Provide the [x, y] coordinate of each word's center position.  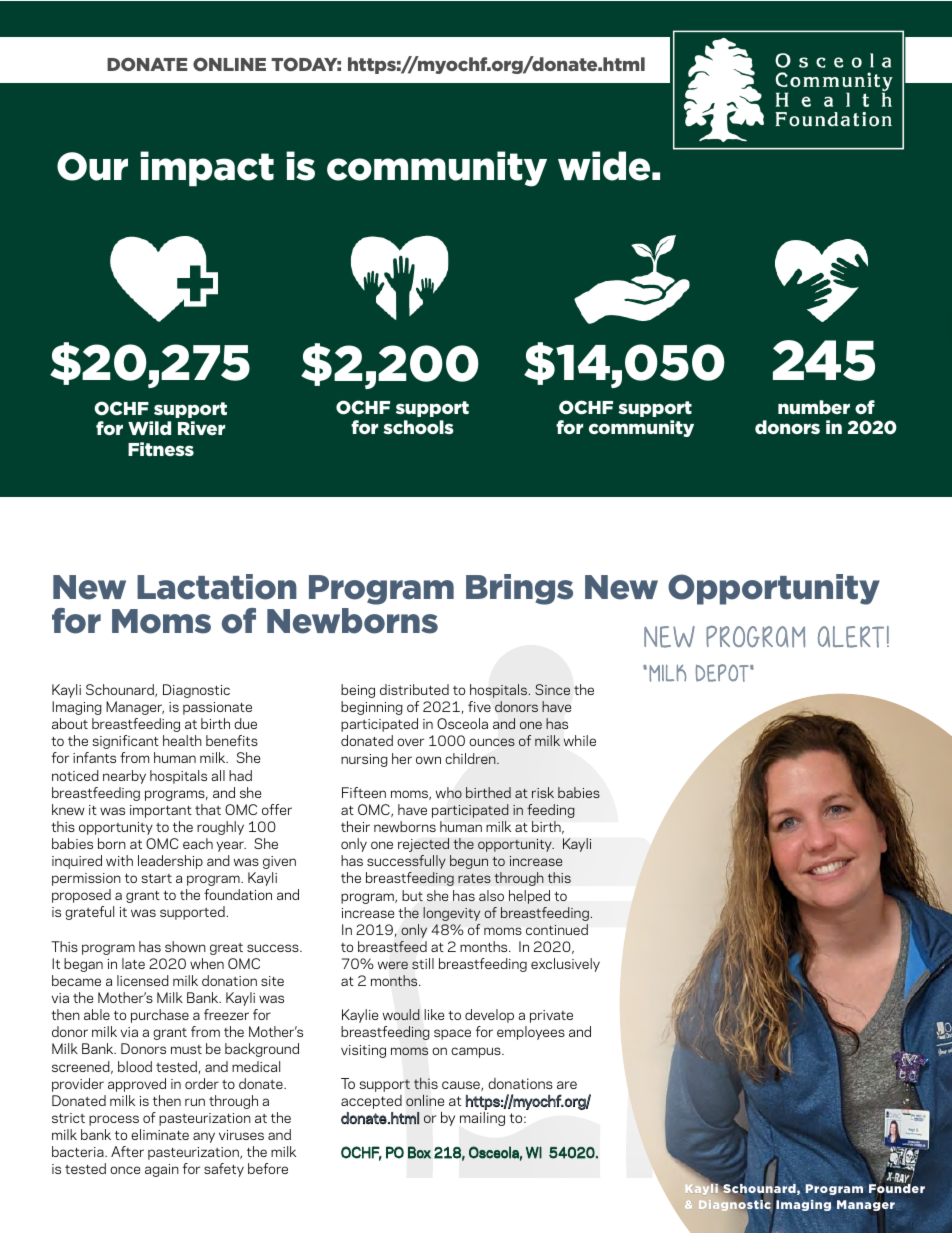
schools [418, 427]
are [567, 1085]
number [814, 407]
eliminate [160, 1134]
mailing [482, 1119]
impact [207, 168]
